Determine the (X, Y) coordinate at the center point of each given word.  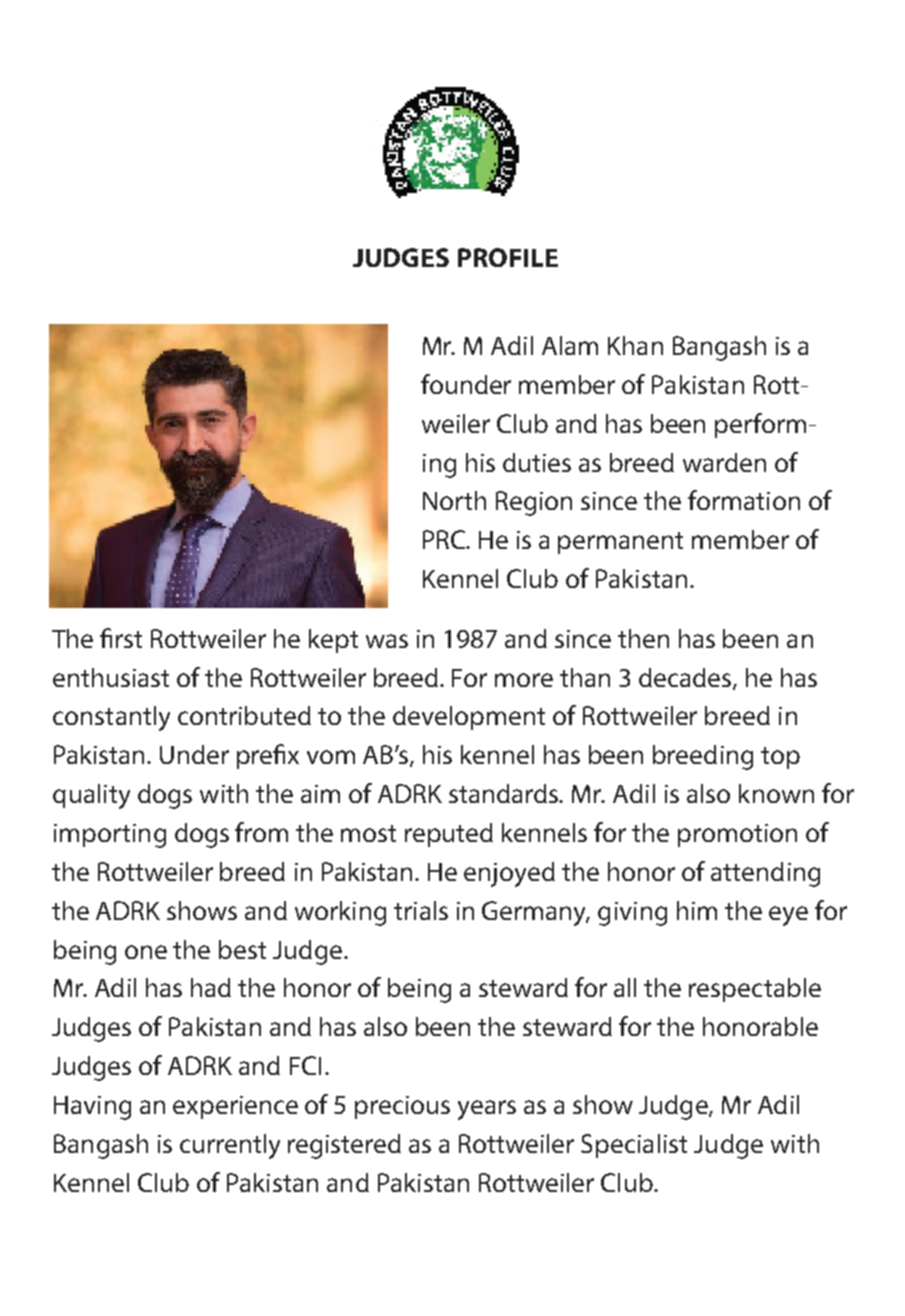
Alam (570, 345)
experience (235, 1107)
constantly (111, 718)
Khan (635, 345)
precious (402, 1107)
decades (686, 678)
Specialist (634, 1146)
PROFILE (508, 257)
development (469, 718)
